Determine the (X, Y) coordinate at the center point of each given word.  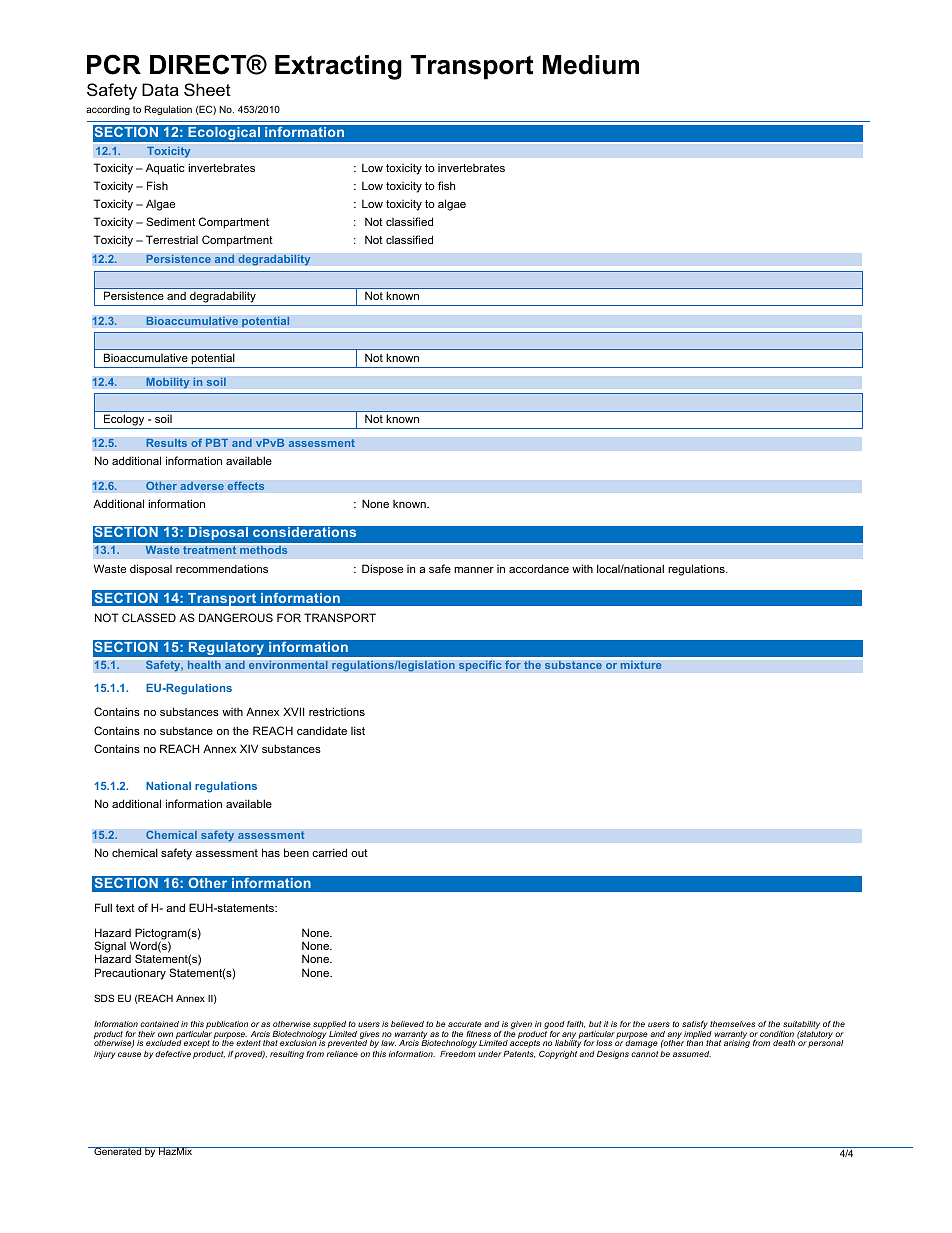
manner (474, 570)
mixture (641, 664)
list (358, 730)
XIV (249, 748)
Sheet (207, 89)
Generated (118, 1151)
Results (166, 443)
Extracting (338, 67)
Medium (591, 65)
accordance (539, 568)
